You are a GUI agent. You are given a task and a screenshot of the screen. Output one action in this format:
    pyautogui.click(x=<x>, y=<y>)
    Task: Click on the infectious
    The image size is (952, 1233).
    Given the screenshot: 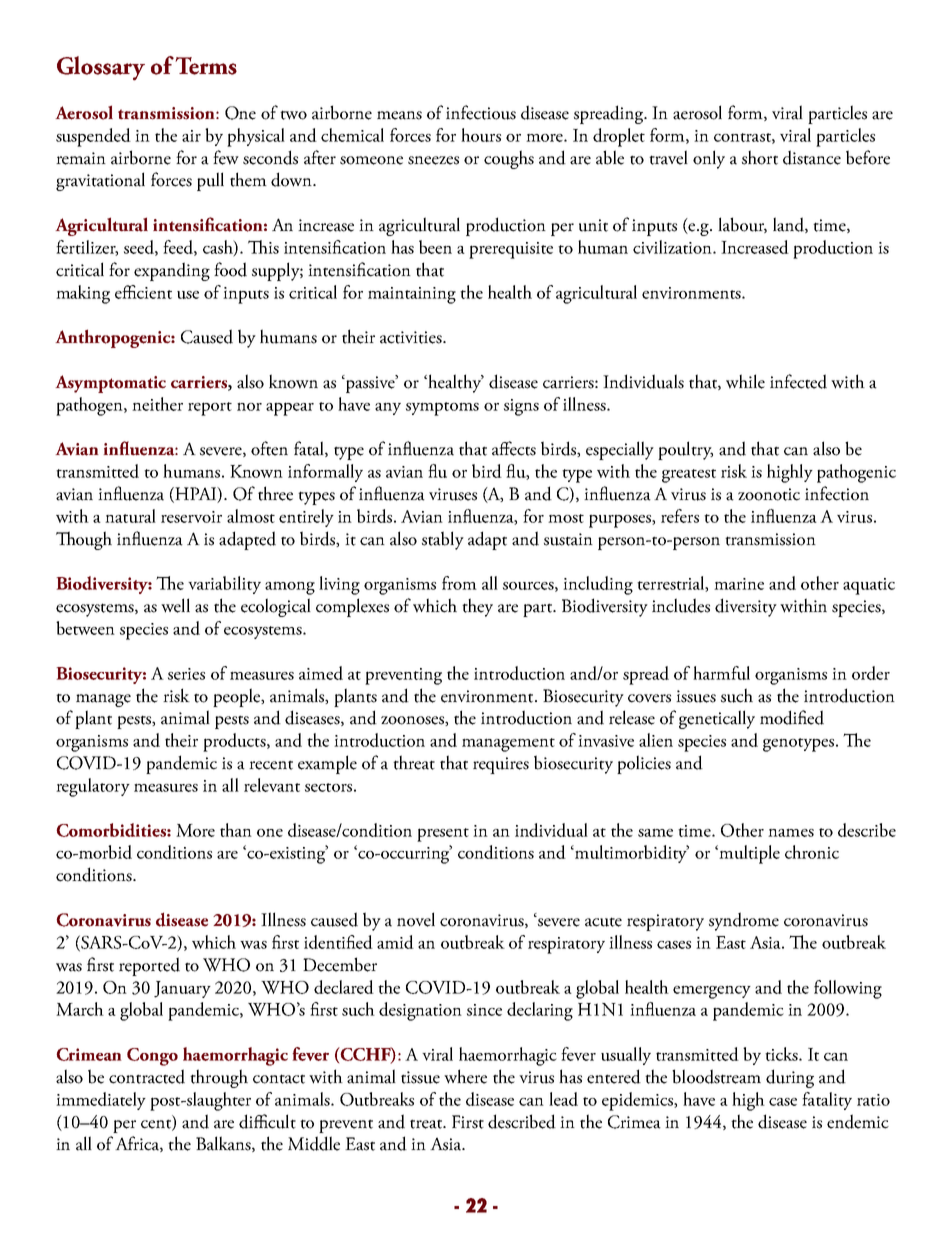 What is the action you would take?
    pyautogui.click(x=481, y=112)
